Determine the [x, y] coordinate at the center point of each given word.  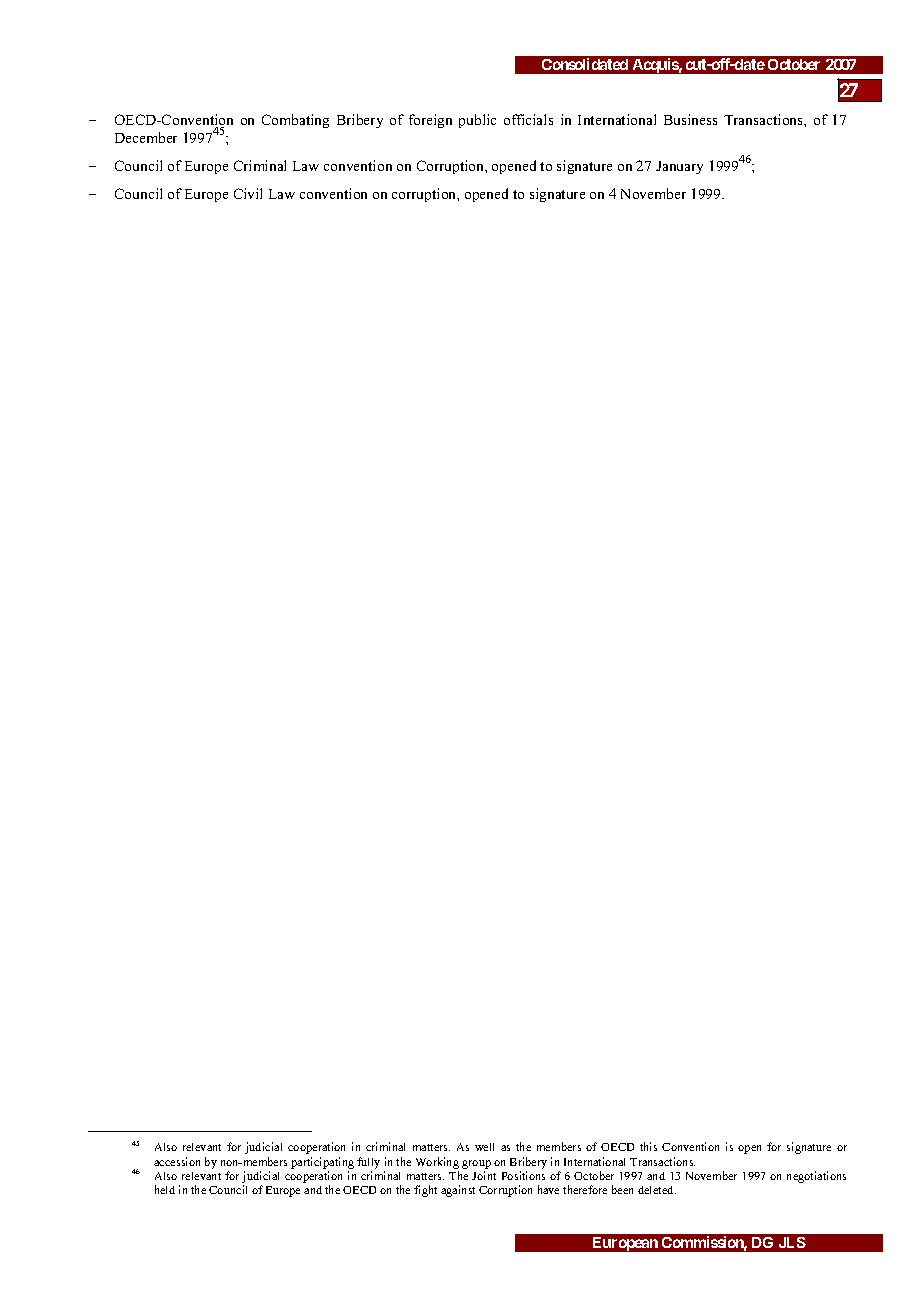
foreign [430, 121]
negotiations [816, 1177]
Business [690, 119]
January [679, 167]
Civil [248, 193]
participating [322, 1163]
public [477, 121]
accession [177, 1161]
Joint [484, 1175]
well [484, 1147]
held [165, 1189]
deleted [657, 1190]
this [648, 1146]
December [146, 137]
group [476, 1164]
